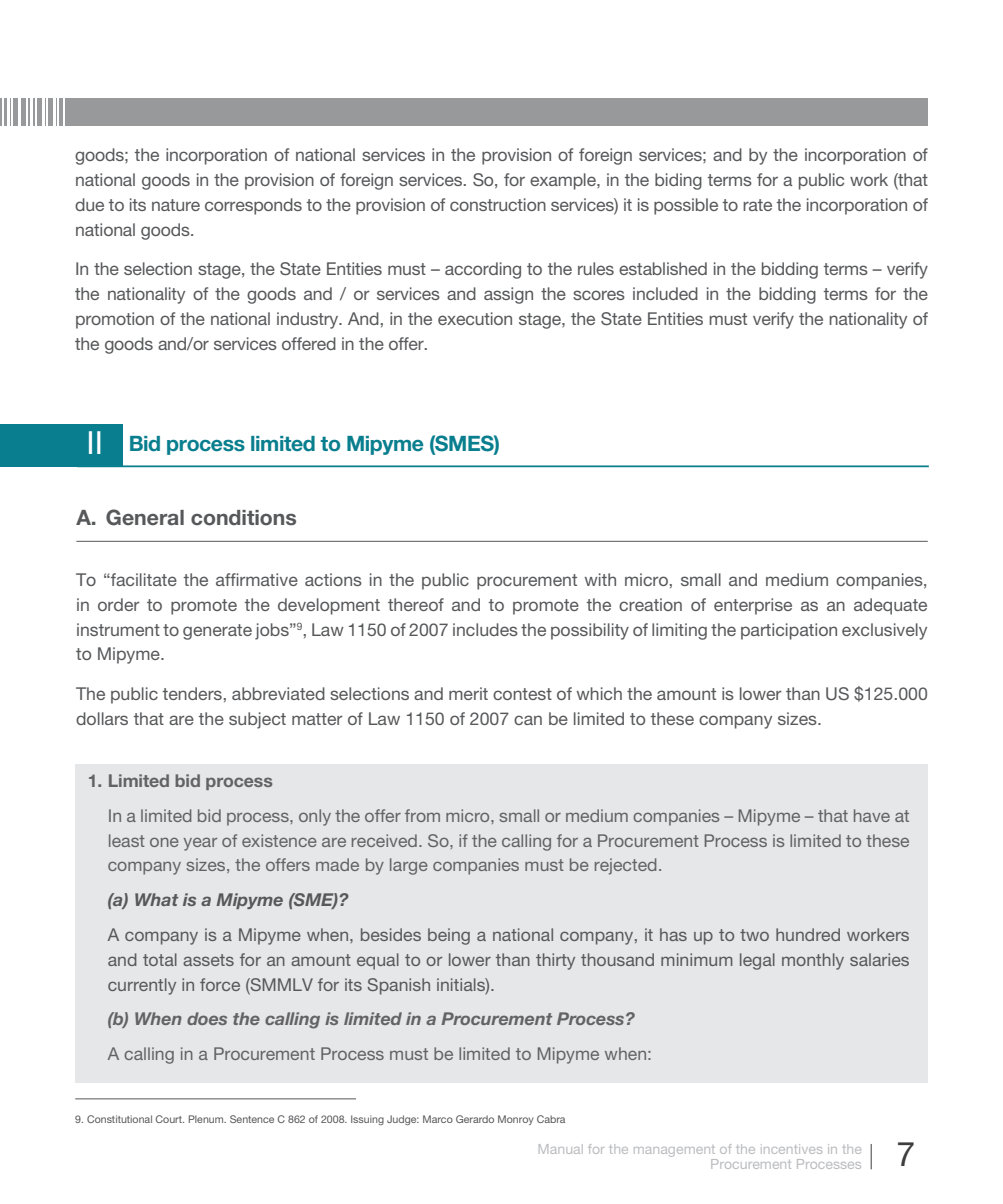  What do you see at coordinates (438, 1119) in the screenshot?
I see `Marco` at bounding box center [438, 1119].
